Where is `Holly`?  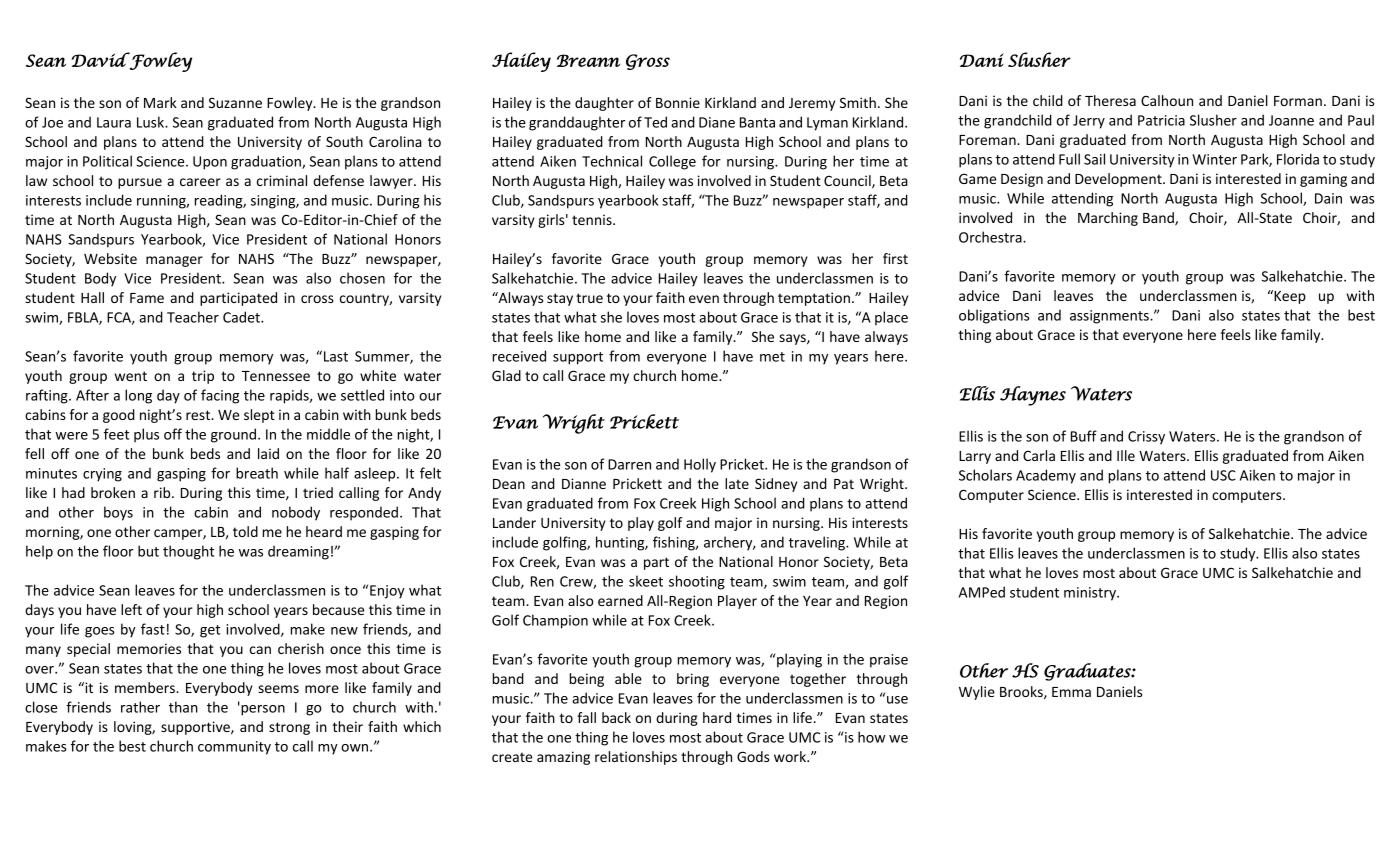
Holly is located at coordinates (700, 465).
